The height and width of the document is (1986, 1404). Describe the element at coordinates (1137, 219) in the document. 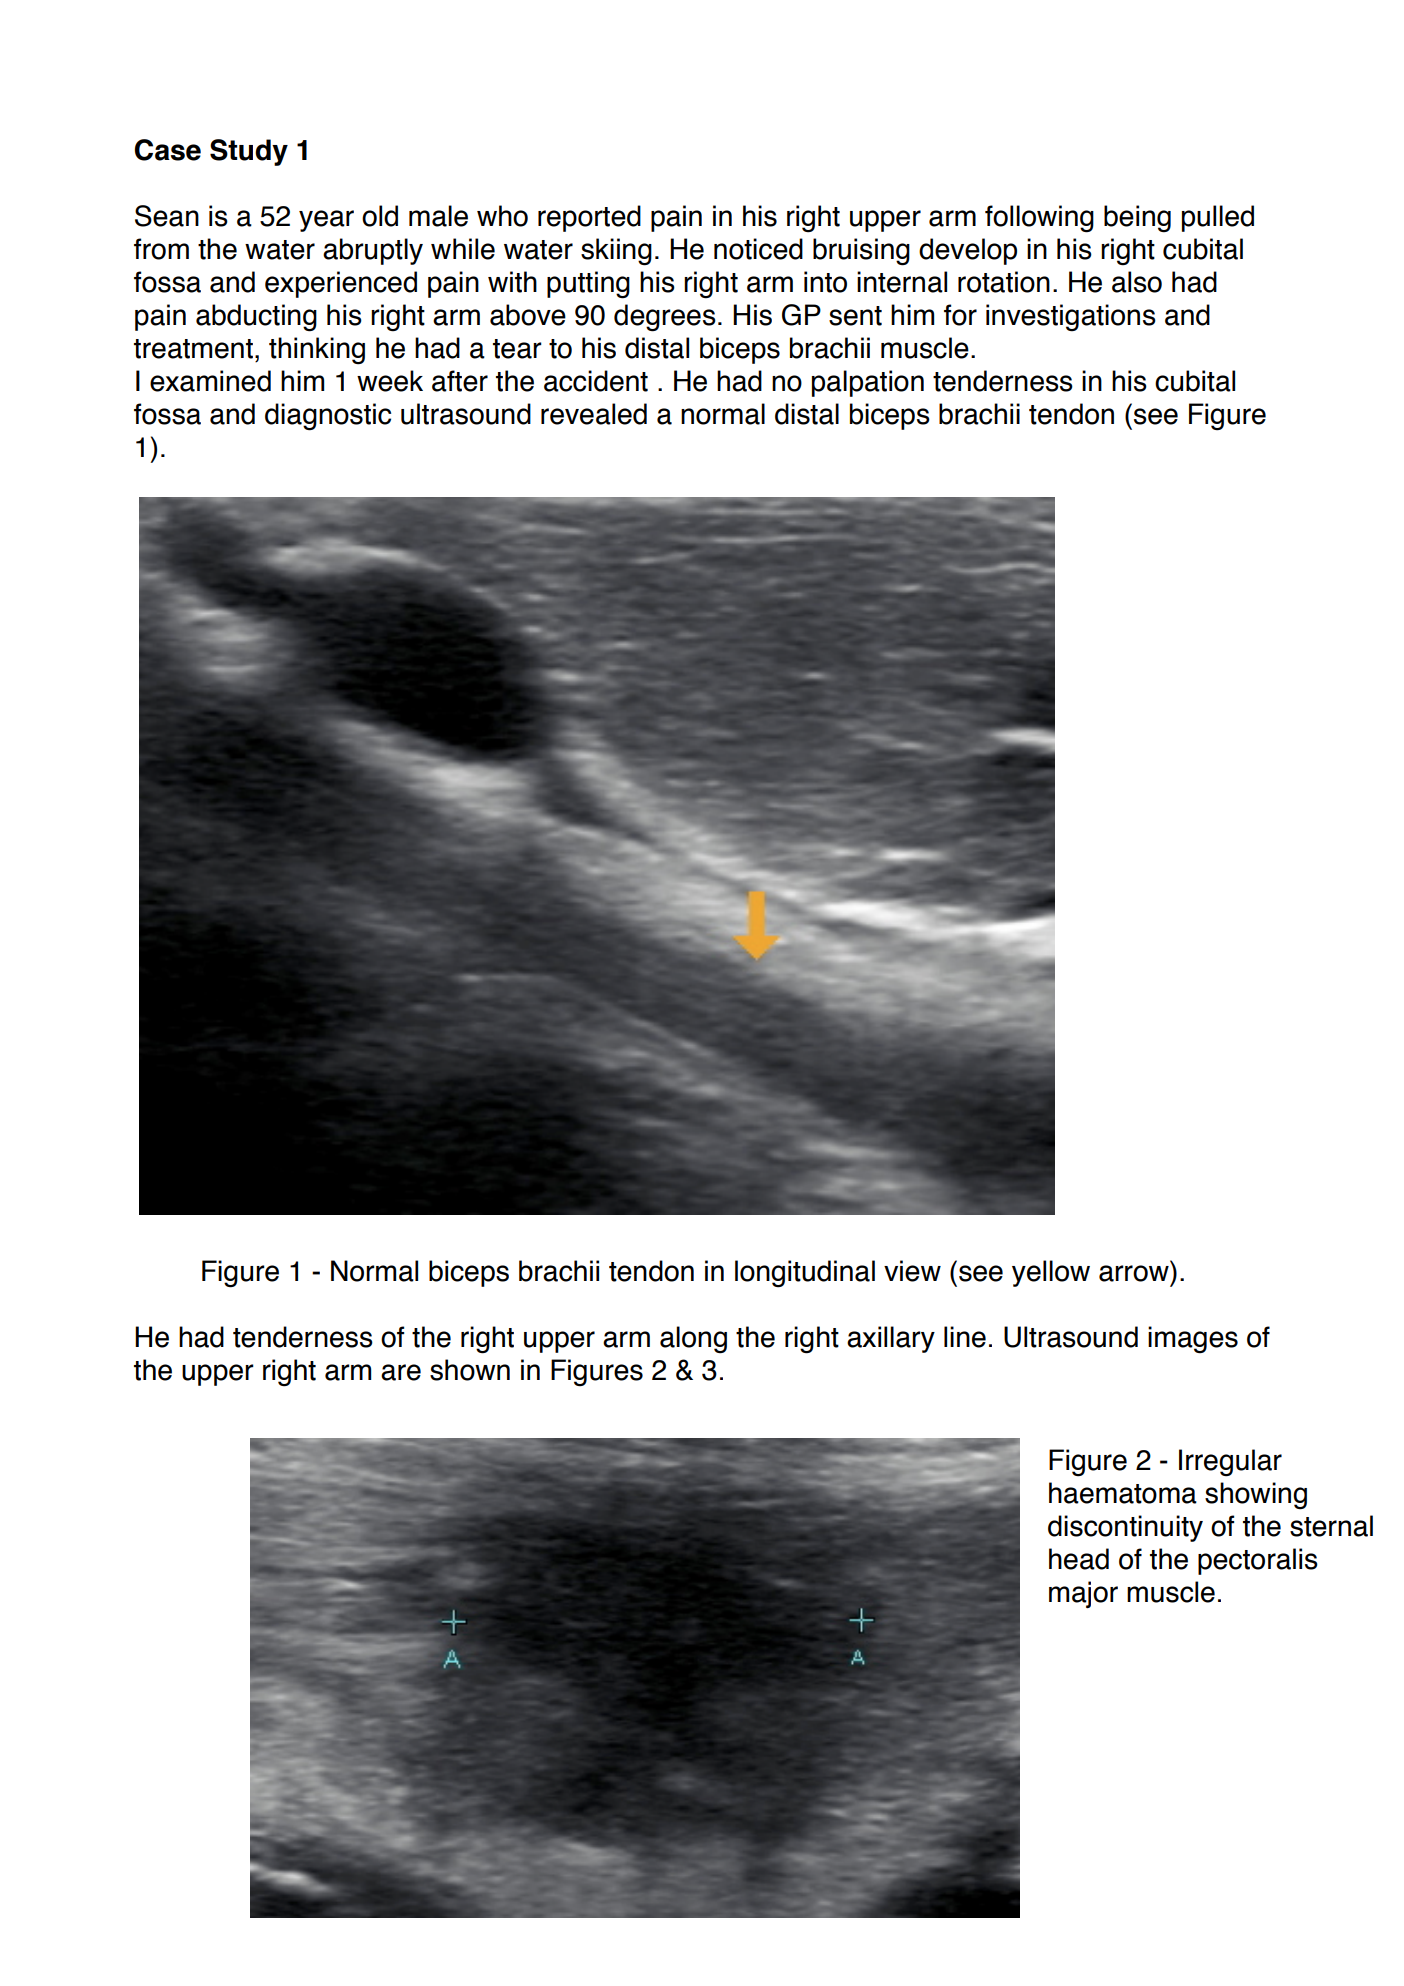

I see `being` at that location.
